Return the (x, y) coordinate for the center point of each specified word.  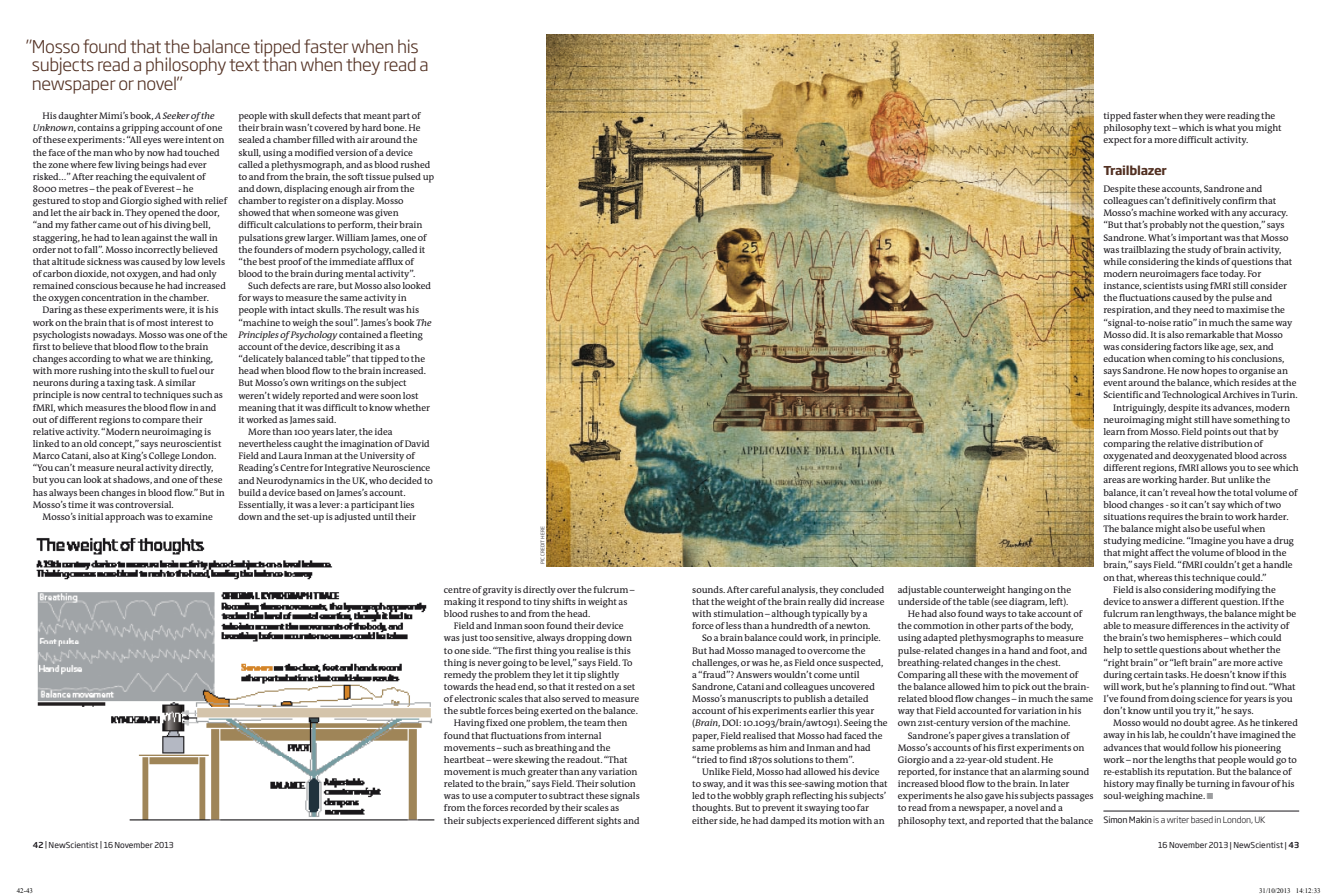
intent (198, 139)
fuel (189, 370)
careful (765, 589)
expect (1117, 141)
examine (194, 516)
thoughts (712, 809)
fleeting (406, 336)
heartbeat (465, 759)
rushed (415, 164)
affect (1162, 552)
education (1124, 358)
